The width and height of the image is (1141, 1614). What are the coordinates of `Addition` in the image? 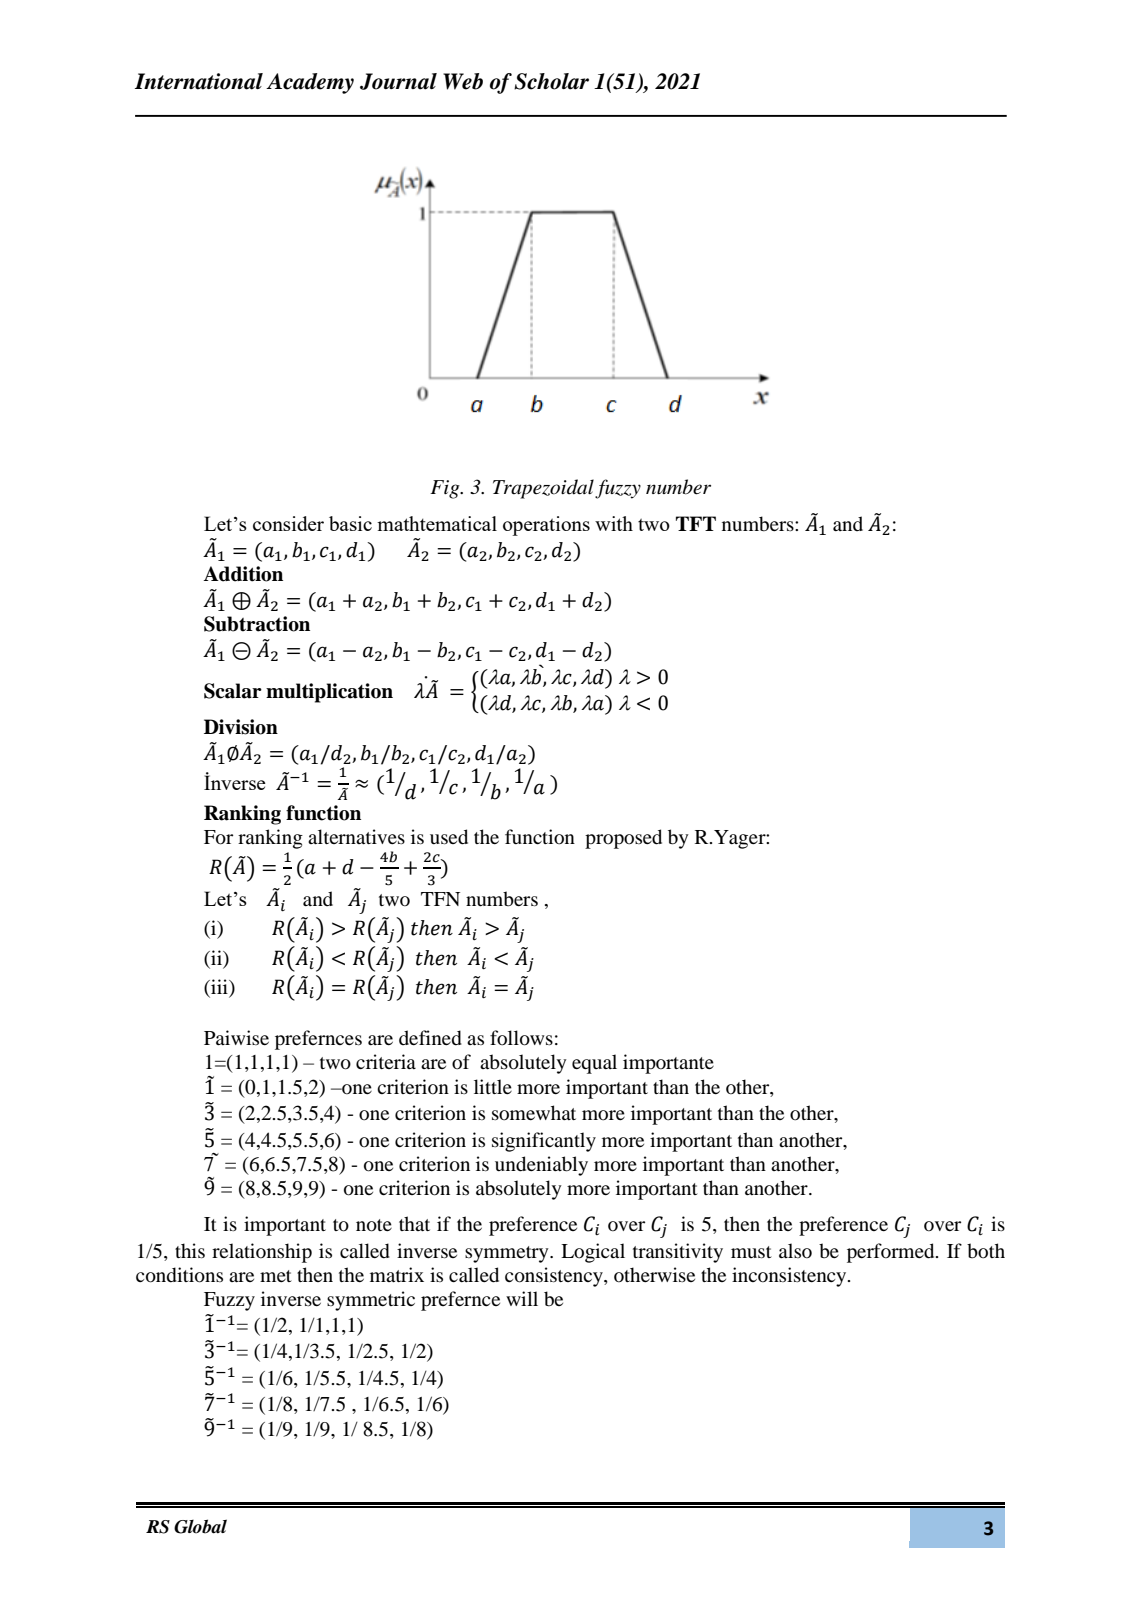 It's located at (243, 574).
